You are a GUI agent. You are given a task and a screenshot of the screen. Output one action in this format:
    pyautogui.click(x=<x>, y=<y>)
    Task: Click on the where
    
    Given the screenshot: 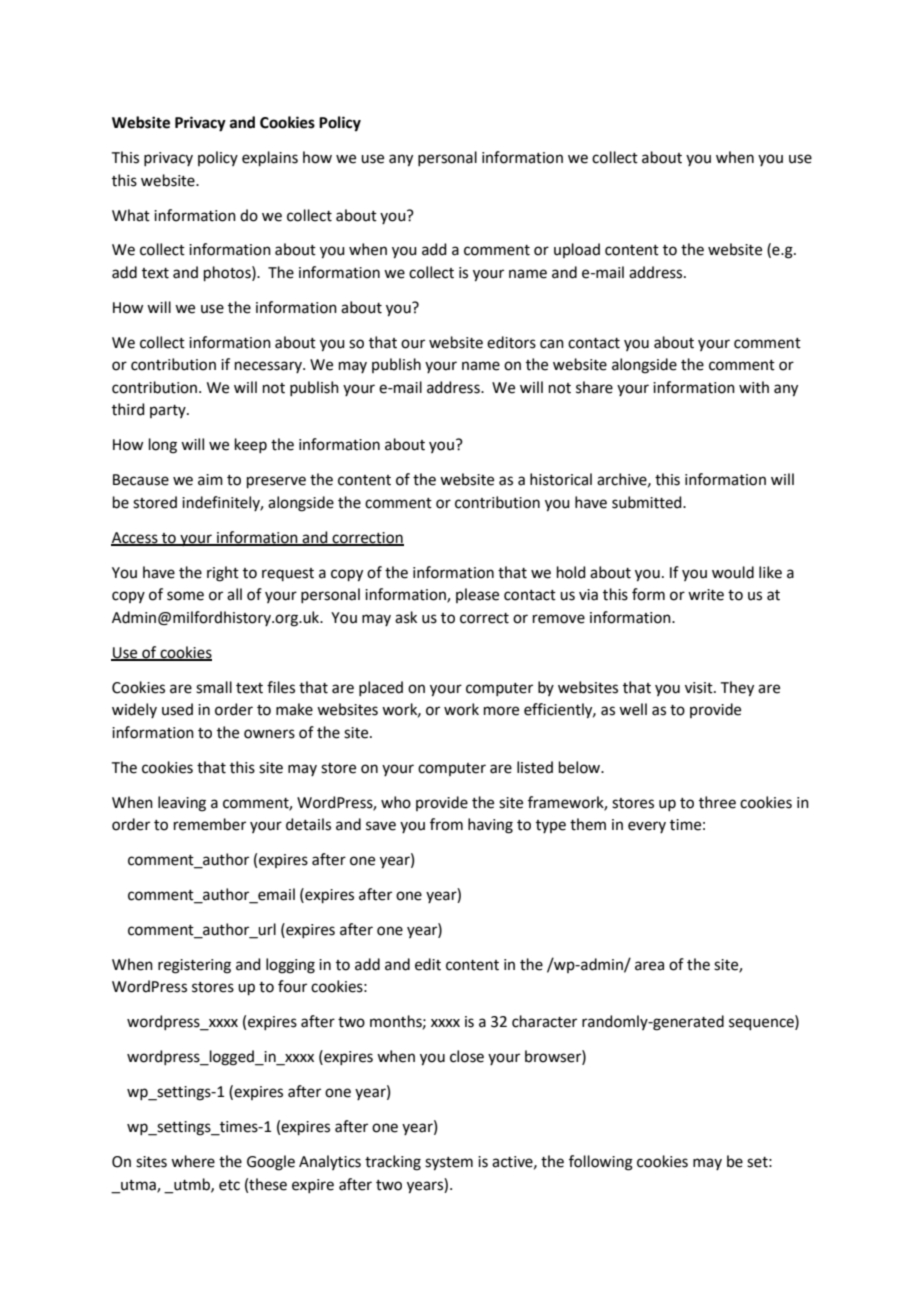 What is the action you would take?
    pyautogui.click(x=193, y=1161)
